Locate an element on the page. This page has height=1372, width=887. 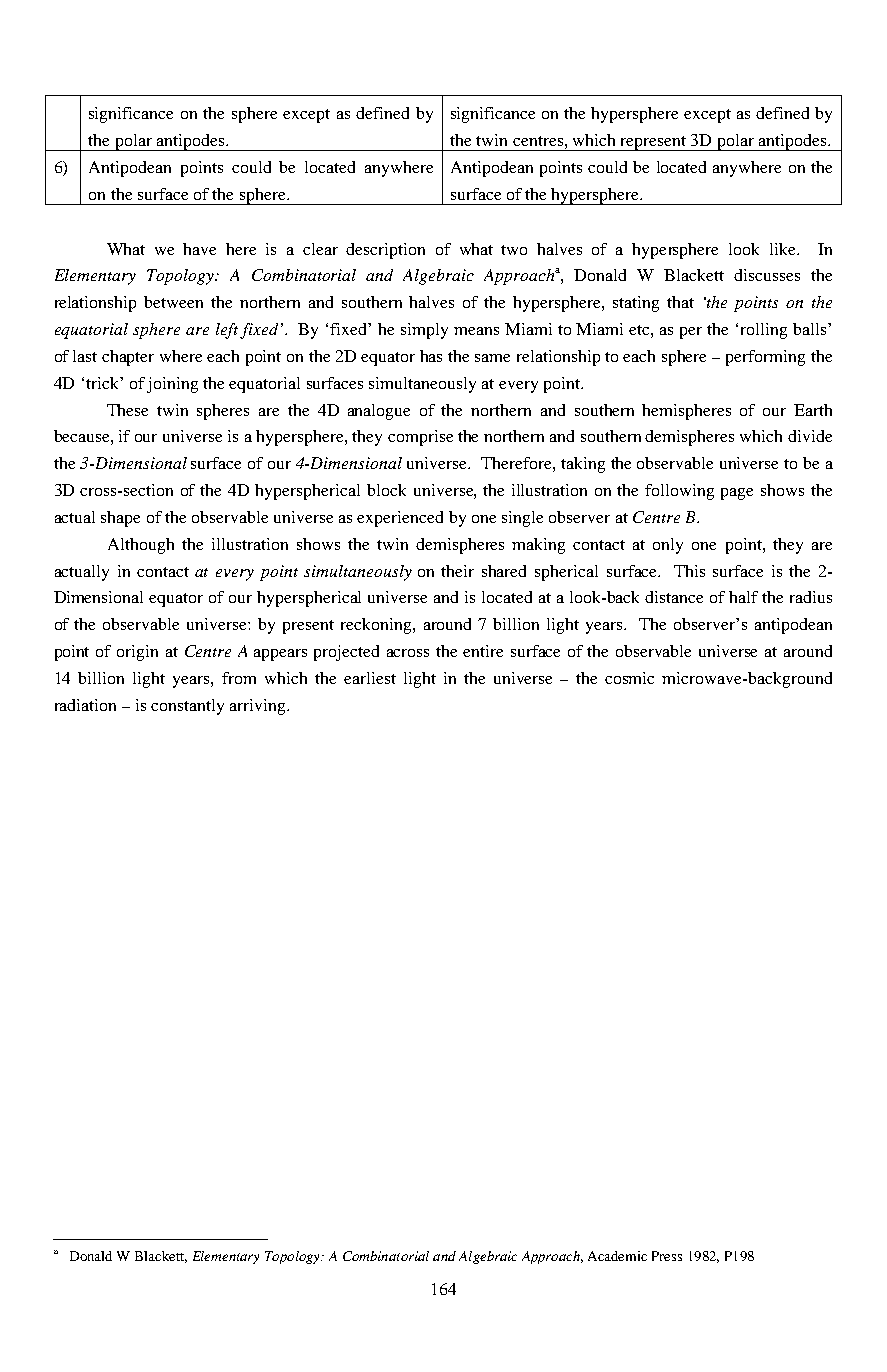
half is located at coordinates (743, 597).
